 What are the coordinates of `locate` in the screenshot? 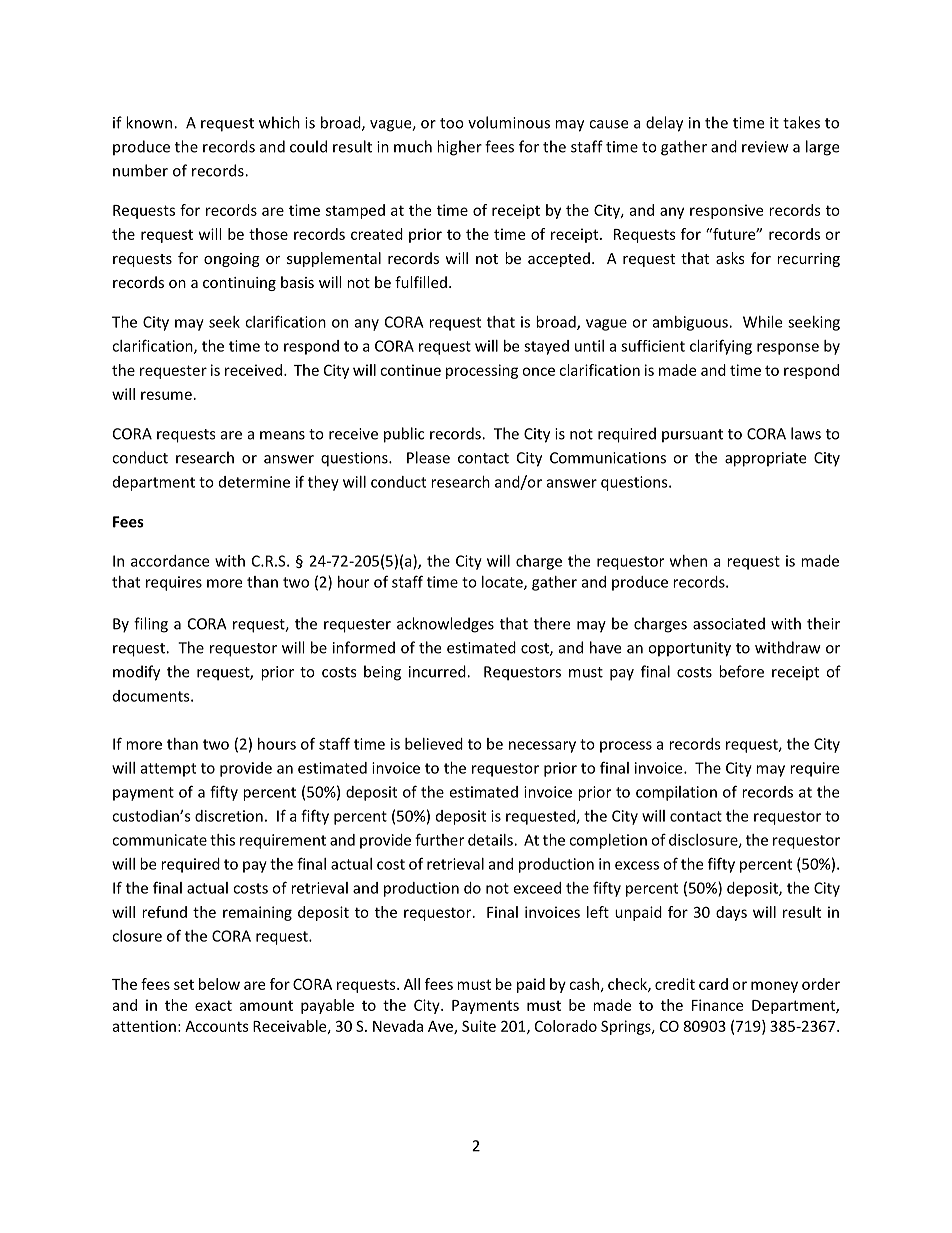 It's located at (503, 583).
